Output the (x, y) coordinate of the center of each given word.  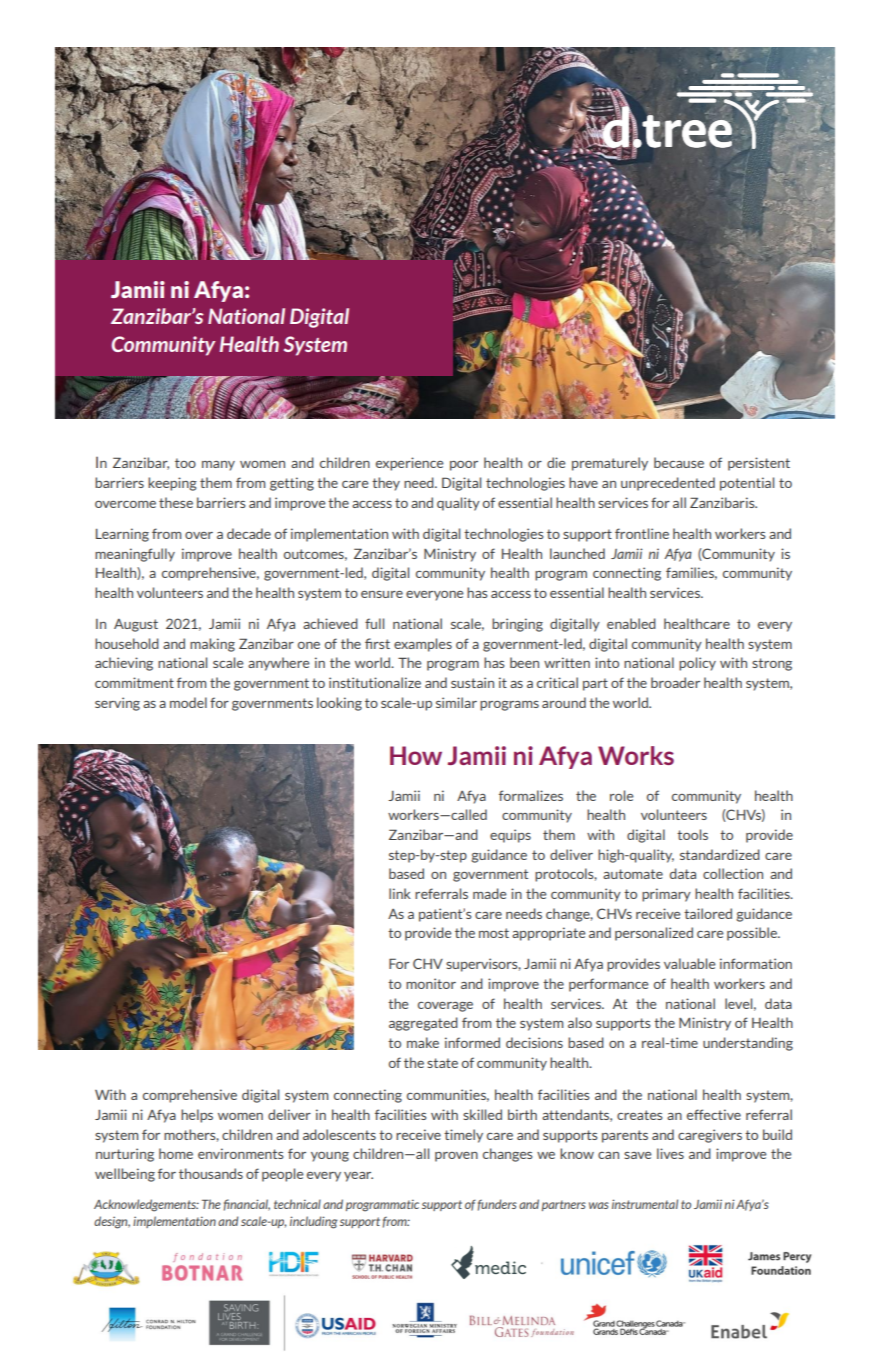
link (400, 893)
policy (697, 664)
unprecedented (668, 484)
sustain (472, 682)
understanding (748, 1044)
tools (692, 834)
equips (510, 836)
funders (497, 1205)
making (212, 645)
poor (464, 466)
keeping (172, 484)
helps (197, 1116)
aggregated (423, 1024)
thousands (211, 1173)
